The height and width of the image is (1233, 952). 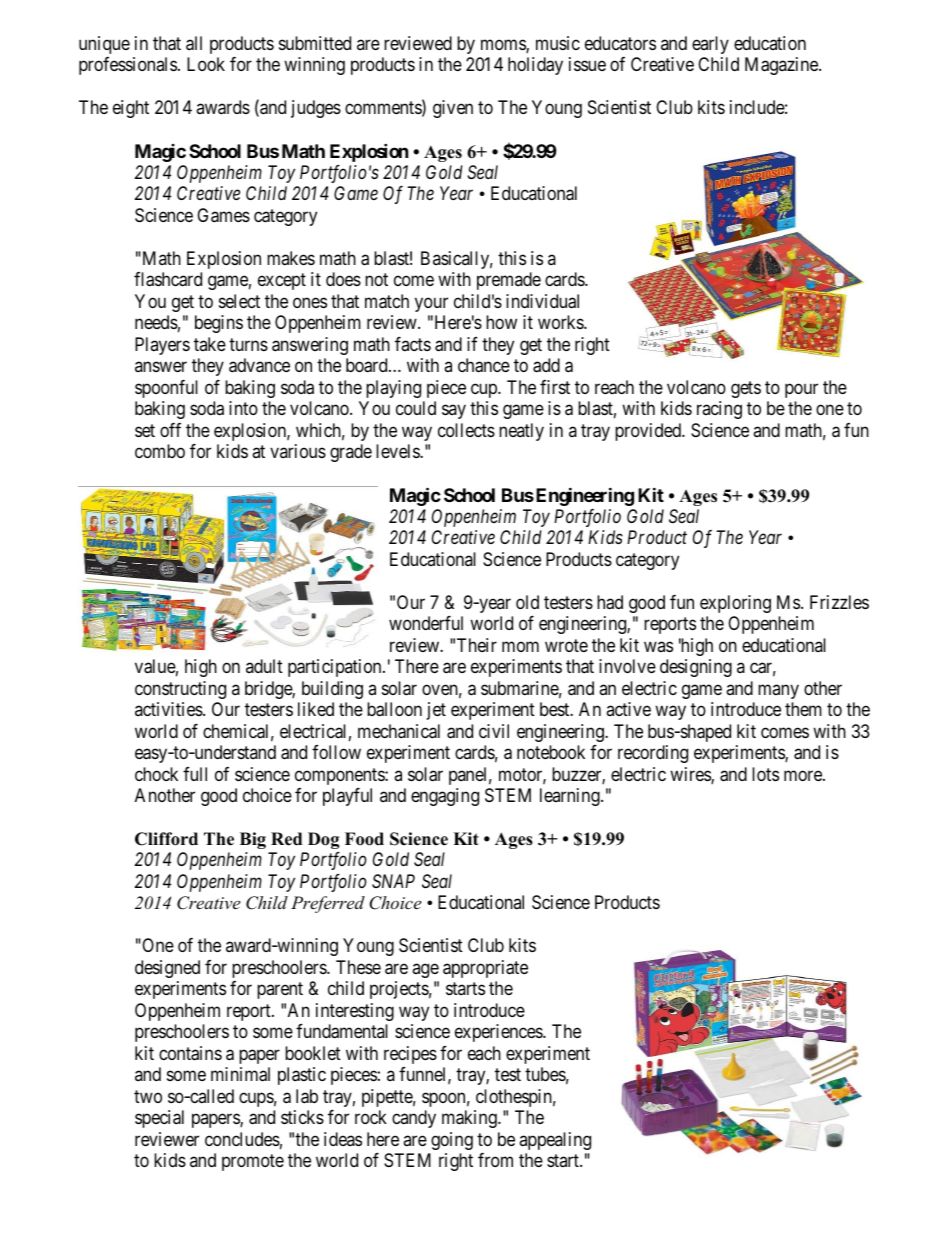 What do you see at coordinates (159, 1119) in the image?
I see `special` at bounding box center [159, 1119].
